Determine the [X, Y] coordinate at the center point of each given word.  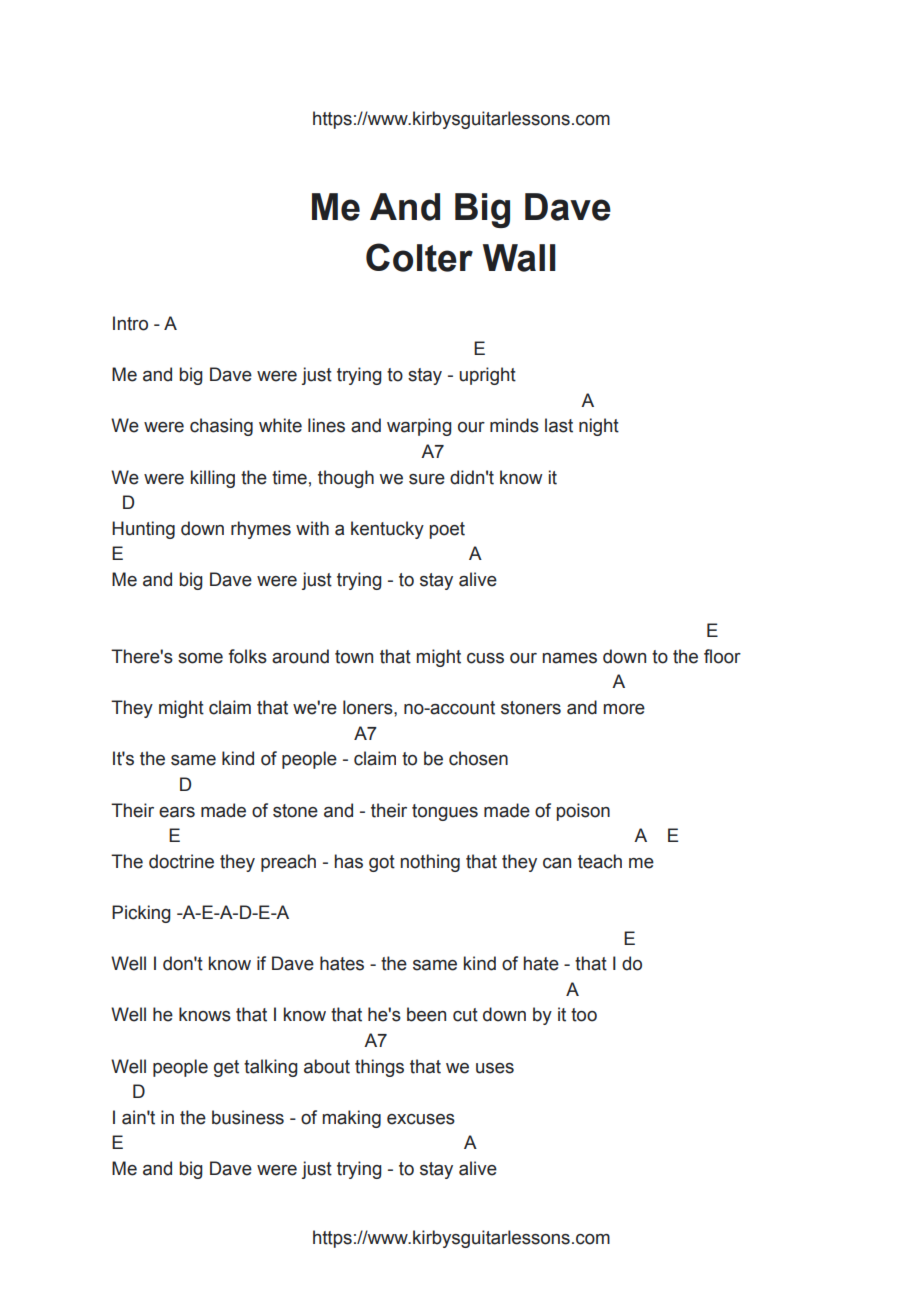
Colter [419, 257]
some [200, 658]
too [584, 1015]
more [624, 709]
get [226, 1068]
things [379, 1068]
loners [369, 707]
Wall [519, 258]
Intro [130, 323]
